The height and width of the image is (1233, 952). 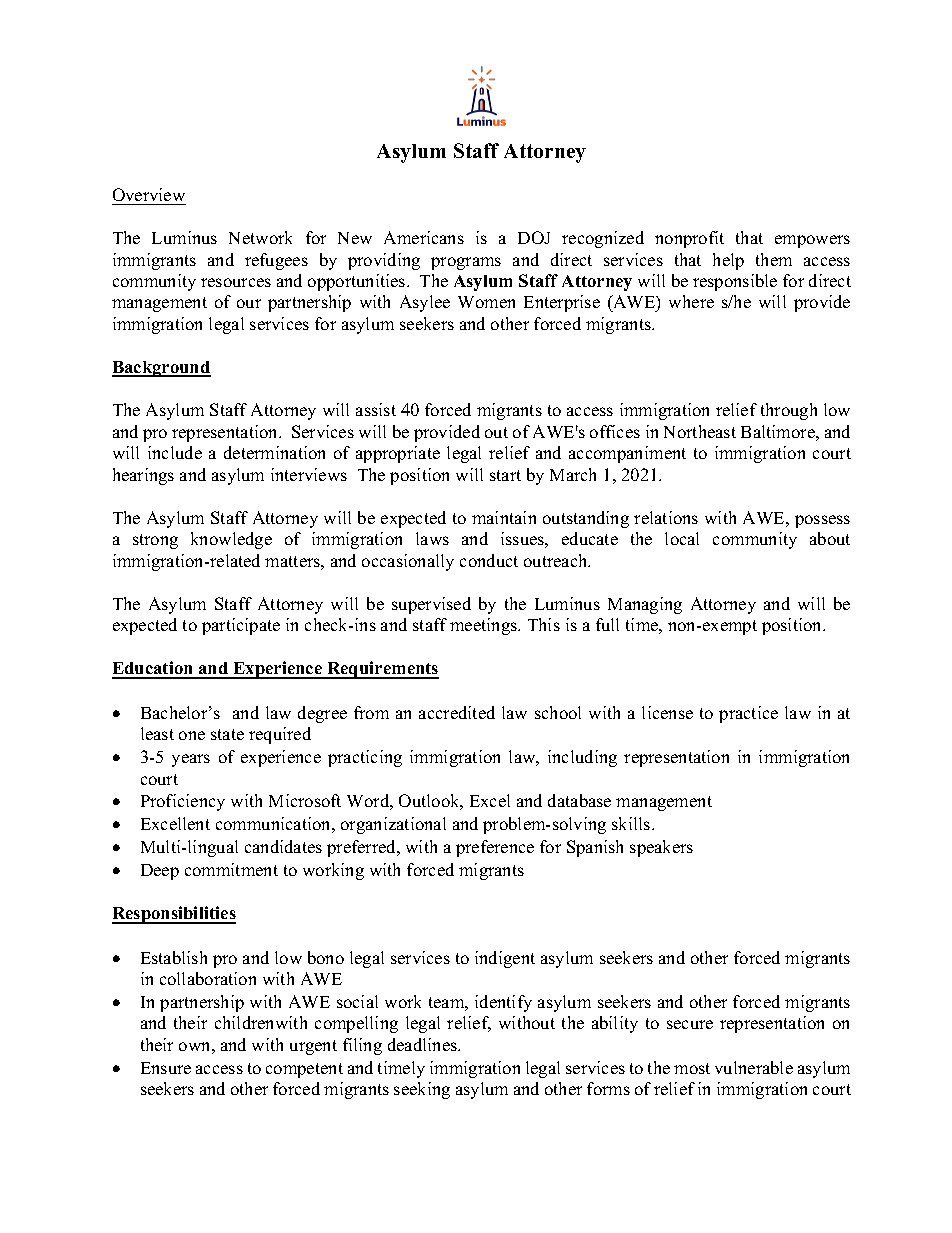 What do you see at coordinates (276, 261) in the image?
I see `refugees` at bounding box center [276, 261].
